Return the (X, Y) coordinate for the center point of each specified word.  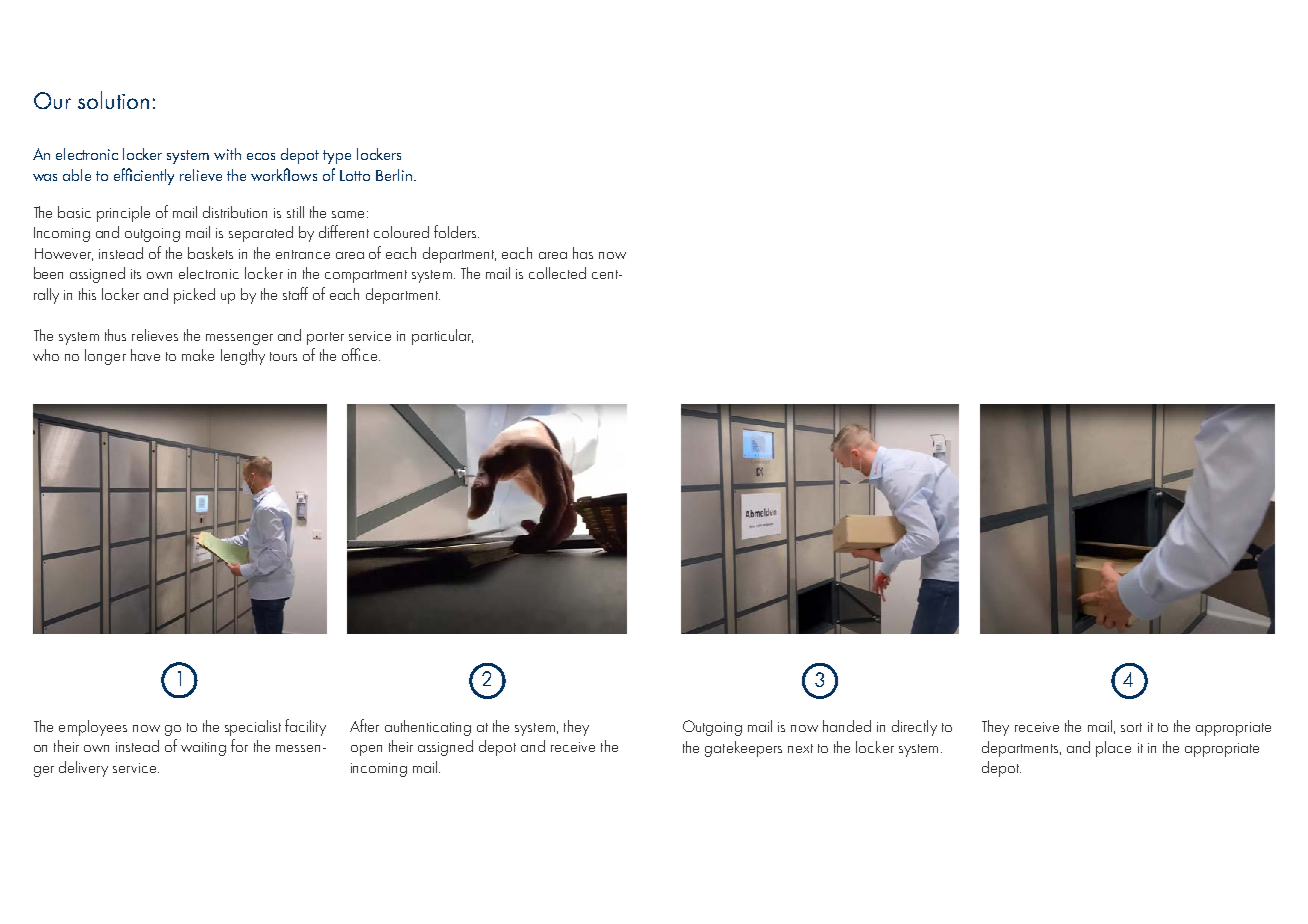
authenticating (428, 728)
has (583, 253)
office (361, 354)
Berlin (394, 175)
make (198, 355)
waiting (203, 749)
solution (113, 100)
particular (442, 337)
